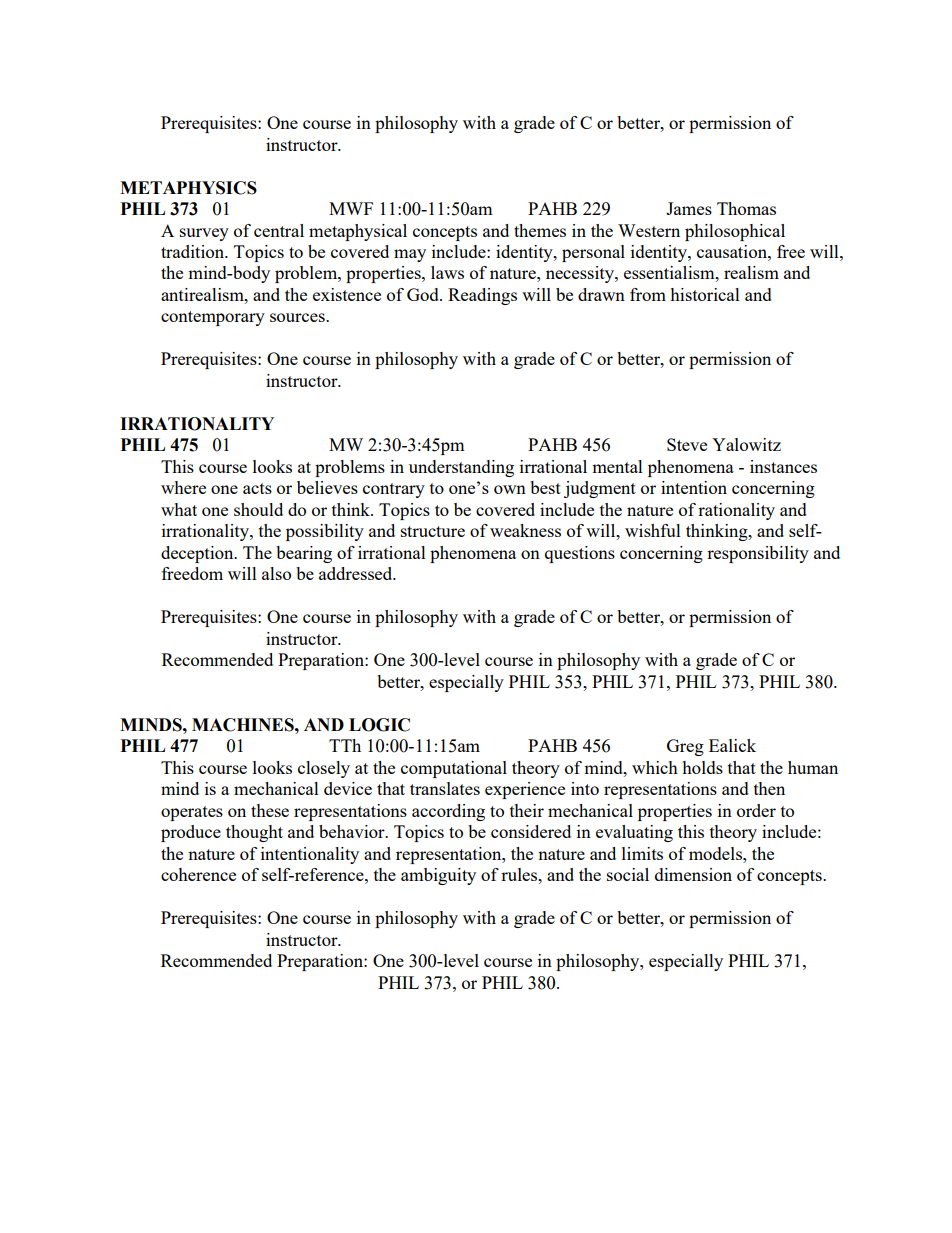 The image size is (952, 1233). Describe the element at coordinates (525, 530) in the screenshot. I see `weakness` at that location.
